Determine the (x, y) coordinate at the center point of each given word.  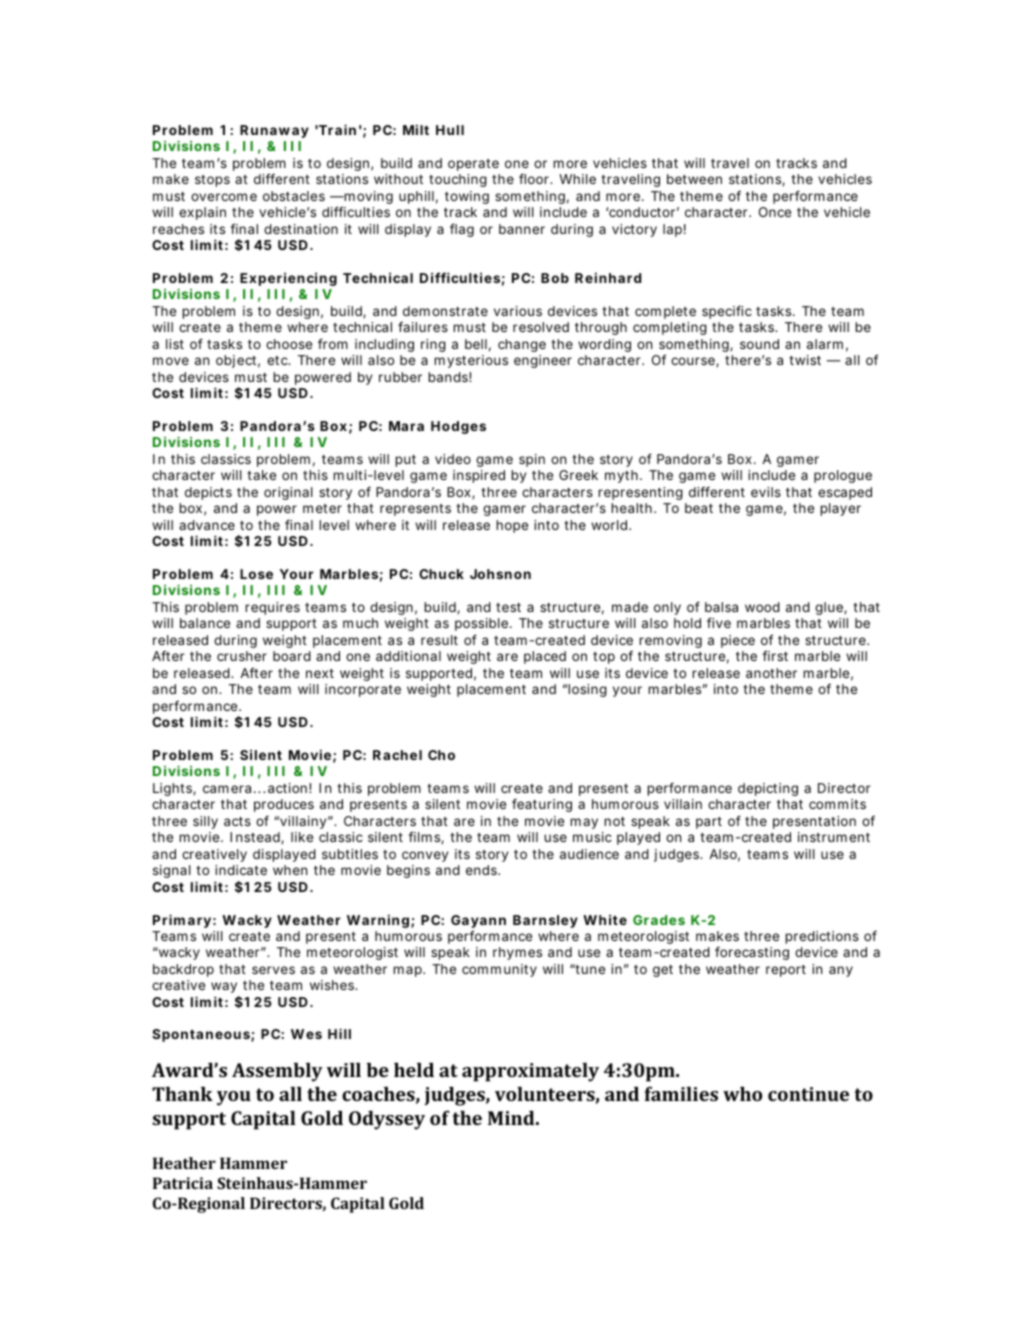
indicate (241, 870)
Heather (184, 1163)
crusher (242, 656)
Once (775, 212)
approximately (530, 1072)
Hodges (458, 427)
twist (805, 360)
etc (278, 360)
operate (473, 165)
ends (482, 870)
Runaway (274, 131)
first (775, 655)
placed (545, 657)
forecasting (752, 953)
